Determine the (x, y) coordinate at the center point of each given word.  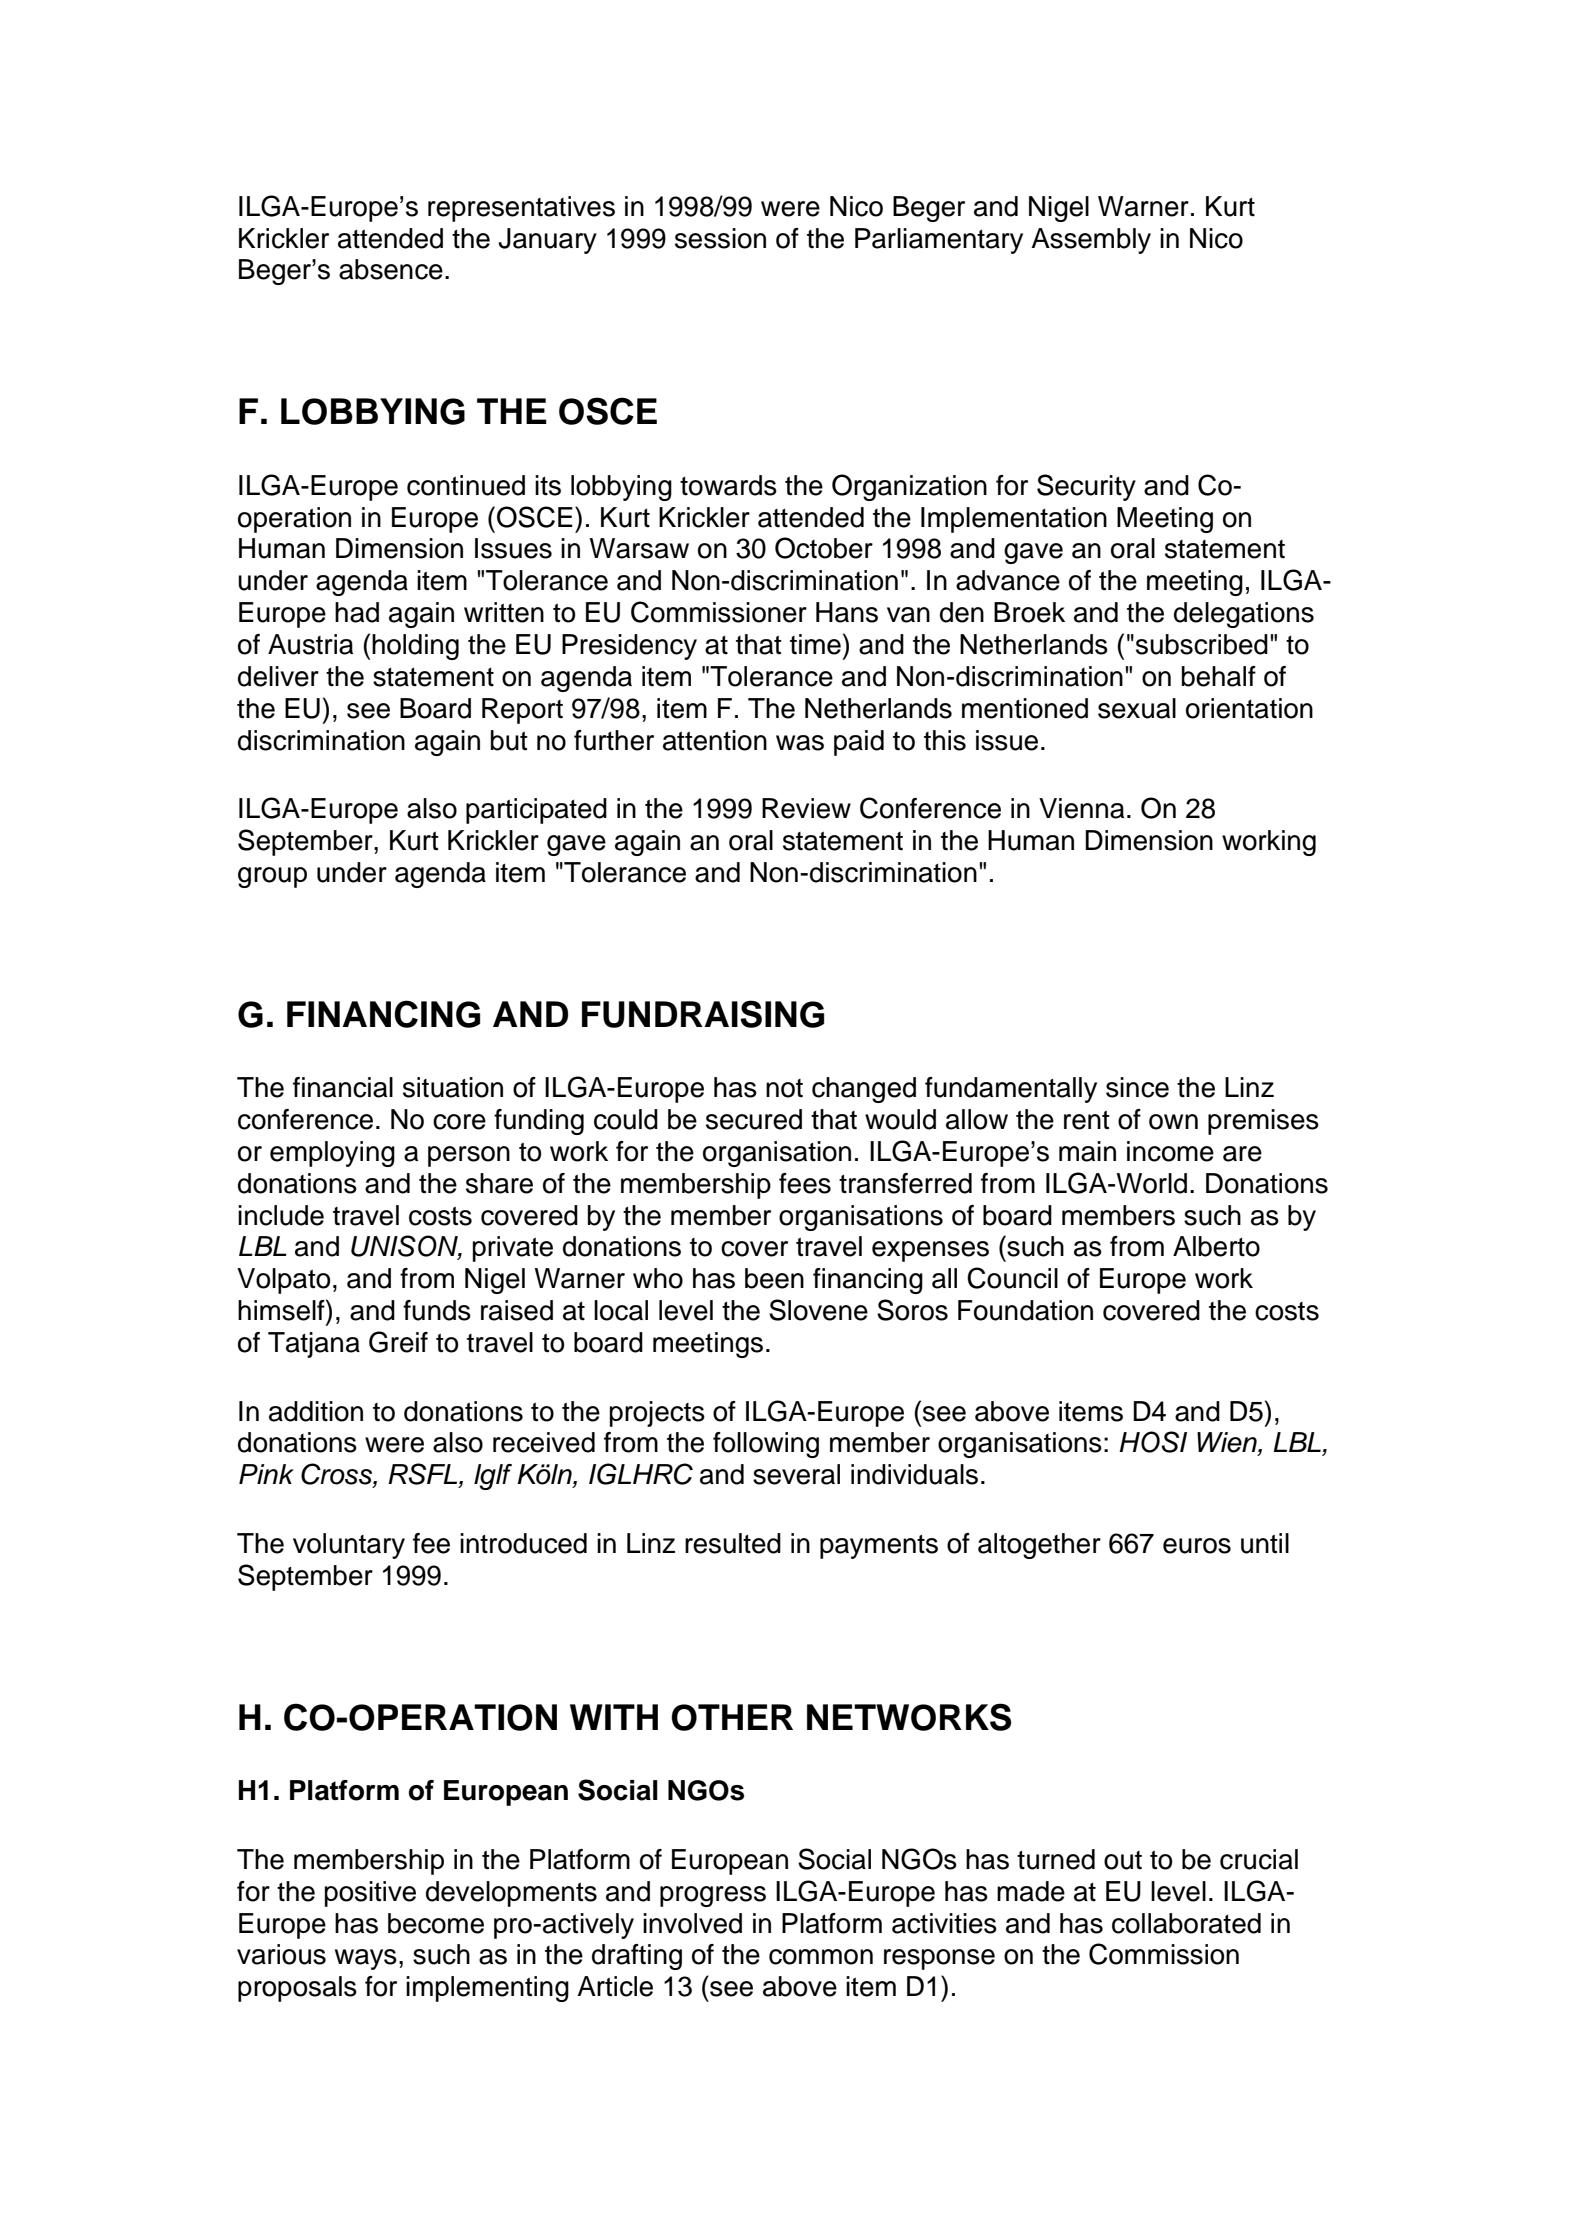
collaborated (1186, 1923)
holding (415, 647)
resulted (733, 1543)
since (1137, 1087)
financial (343, 1087)
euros (1197, 1546)
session (720, 238)
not (784, 1088)
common (821, 1957)
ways (366, 1959)
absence (391, 269)
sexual (1137, 708)
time (815, 644)
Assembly (1091, 241)
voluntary (349, 1546)
